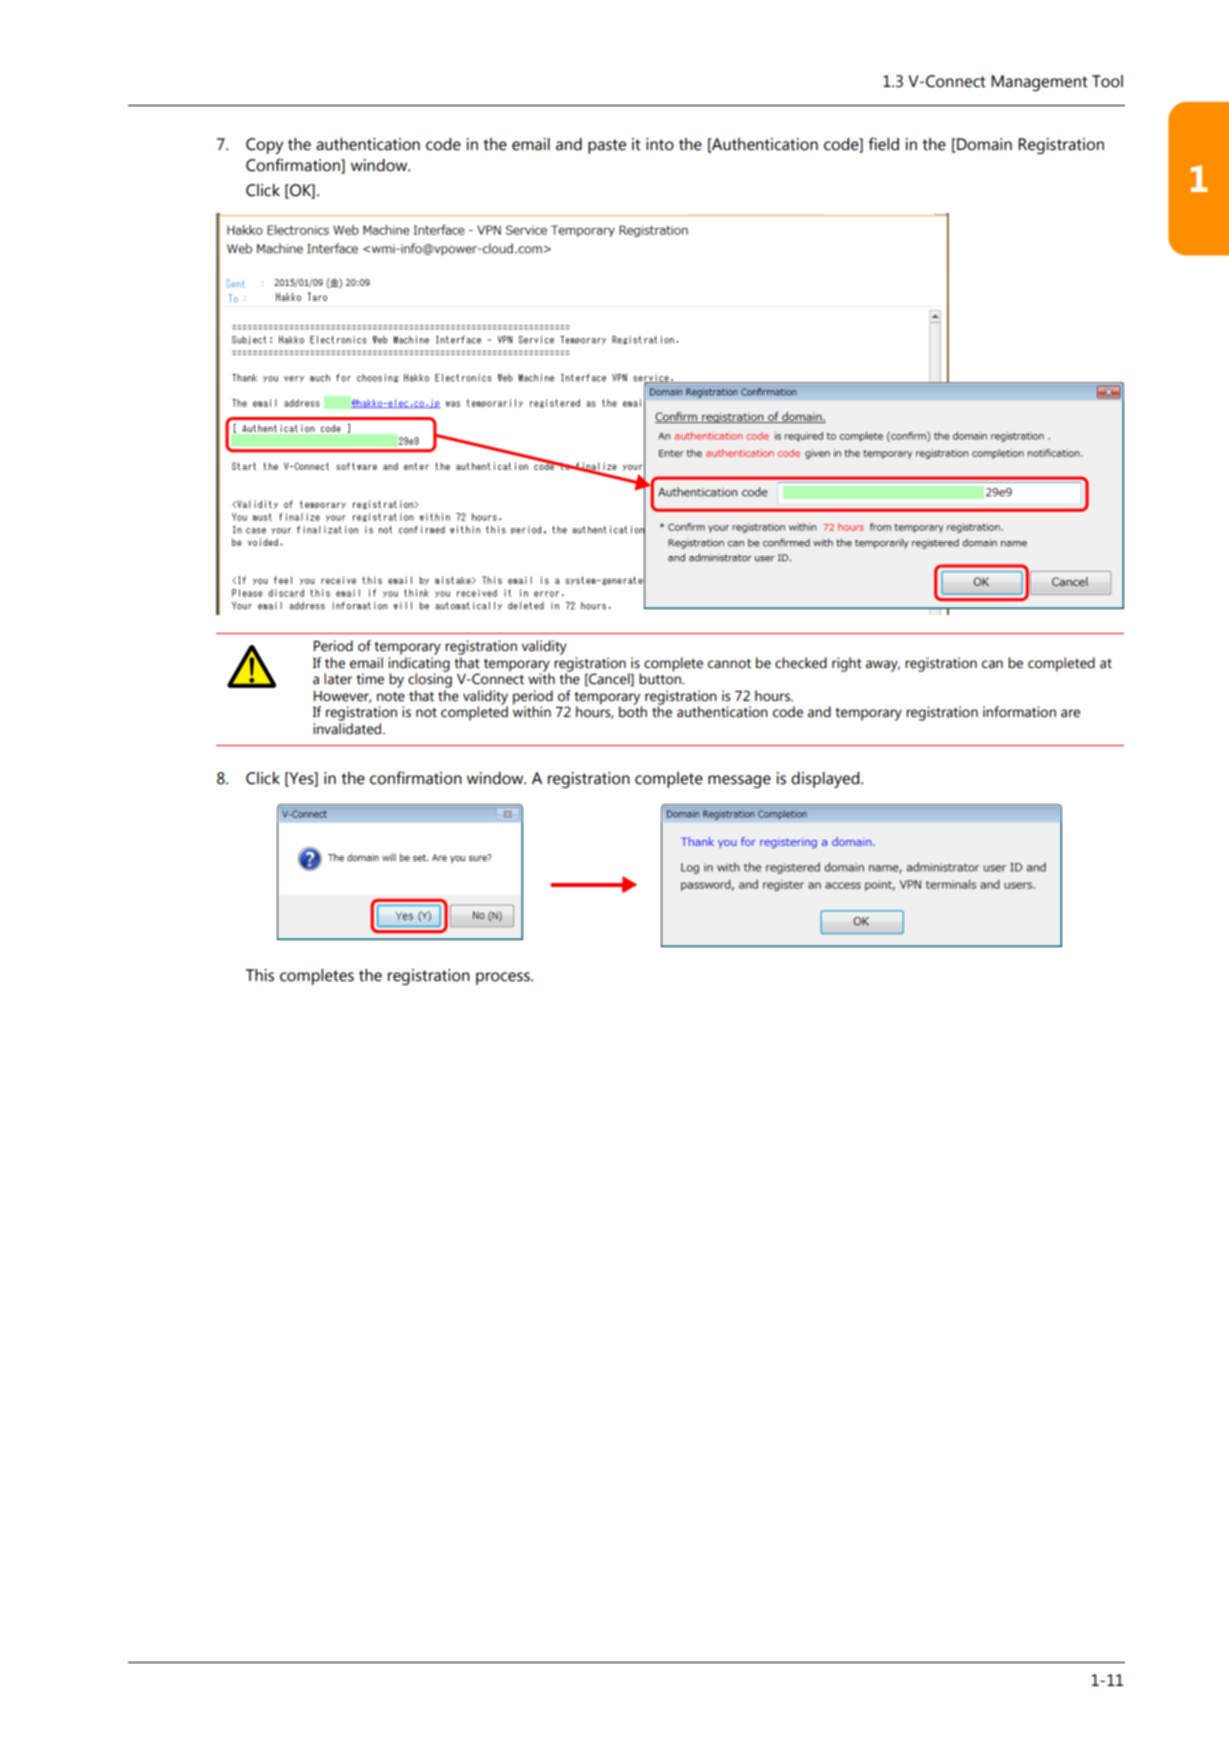 This document has height=1739, width=1229. What do you see at coordinates (847, 664) in the document?
I see `right` at bounding box center [847, 664].
